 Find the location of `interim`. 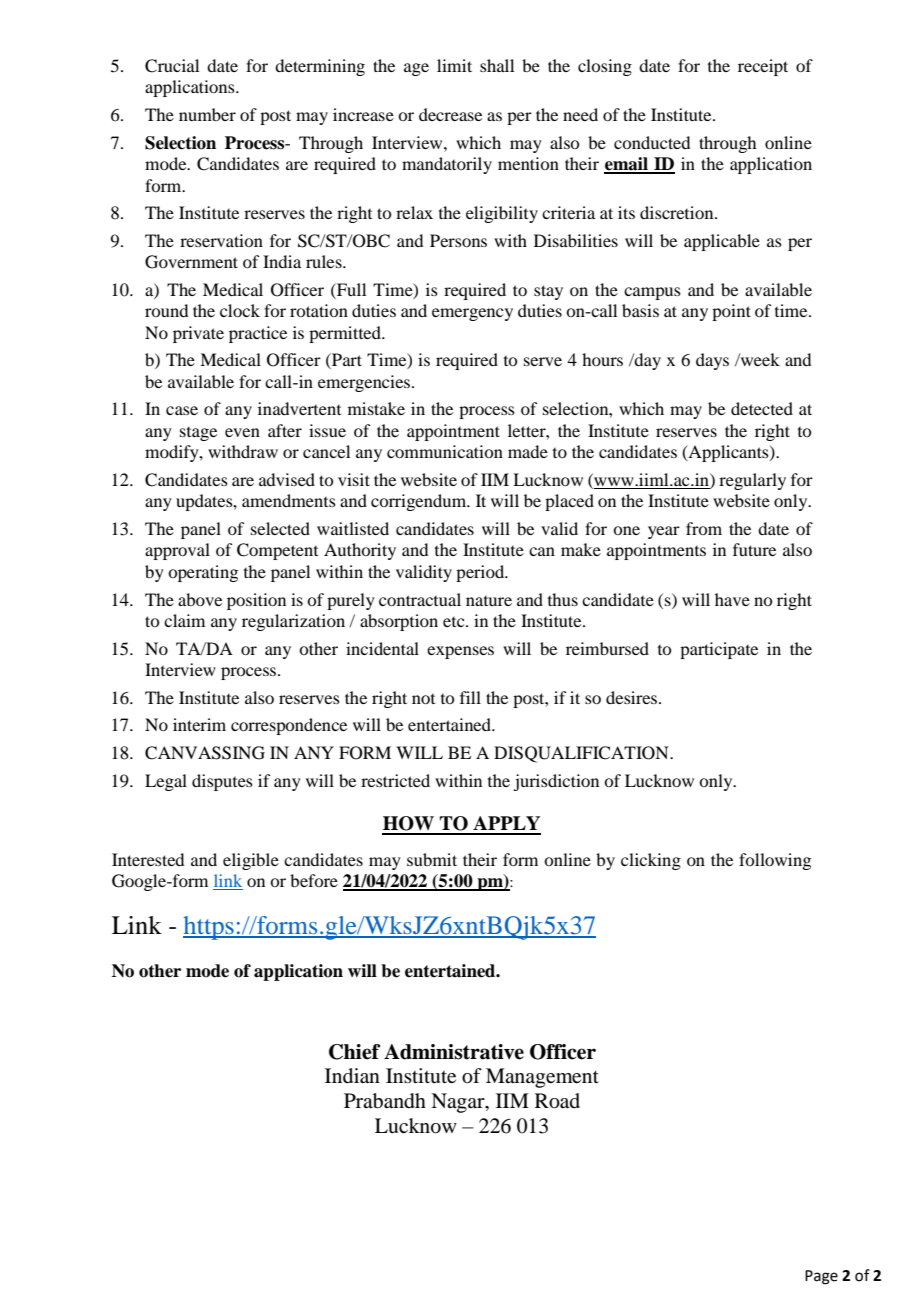

interim is located at coordinates (199, 724).
